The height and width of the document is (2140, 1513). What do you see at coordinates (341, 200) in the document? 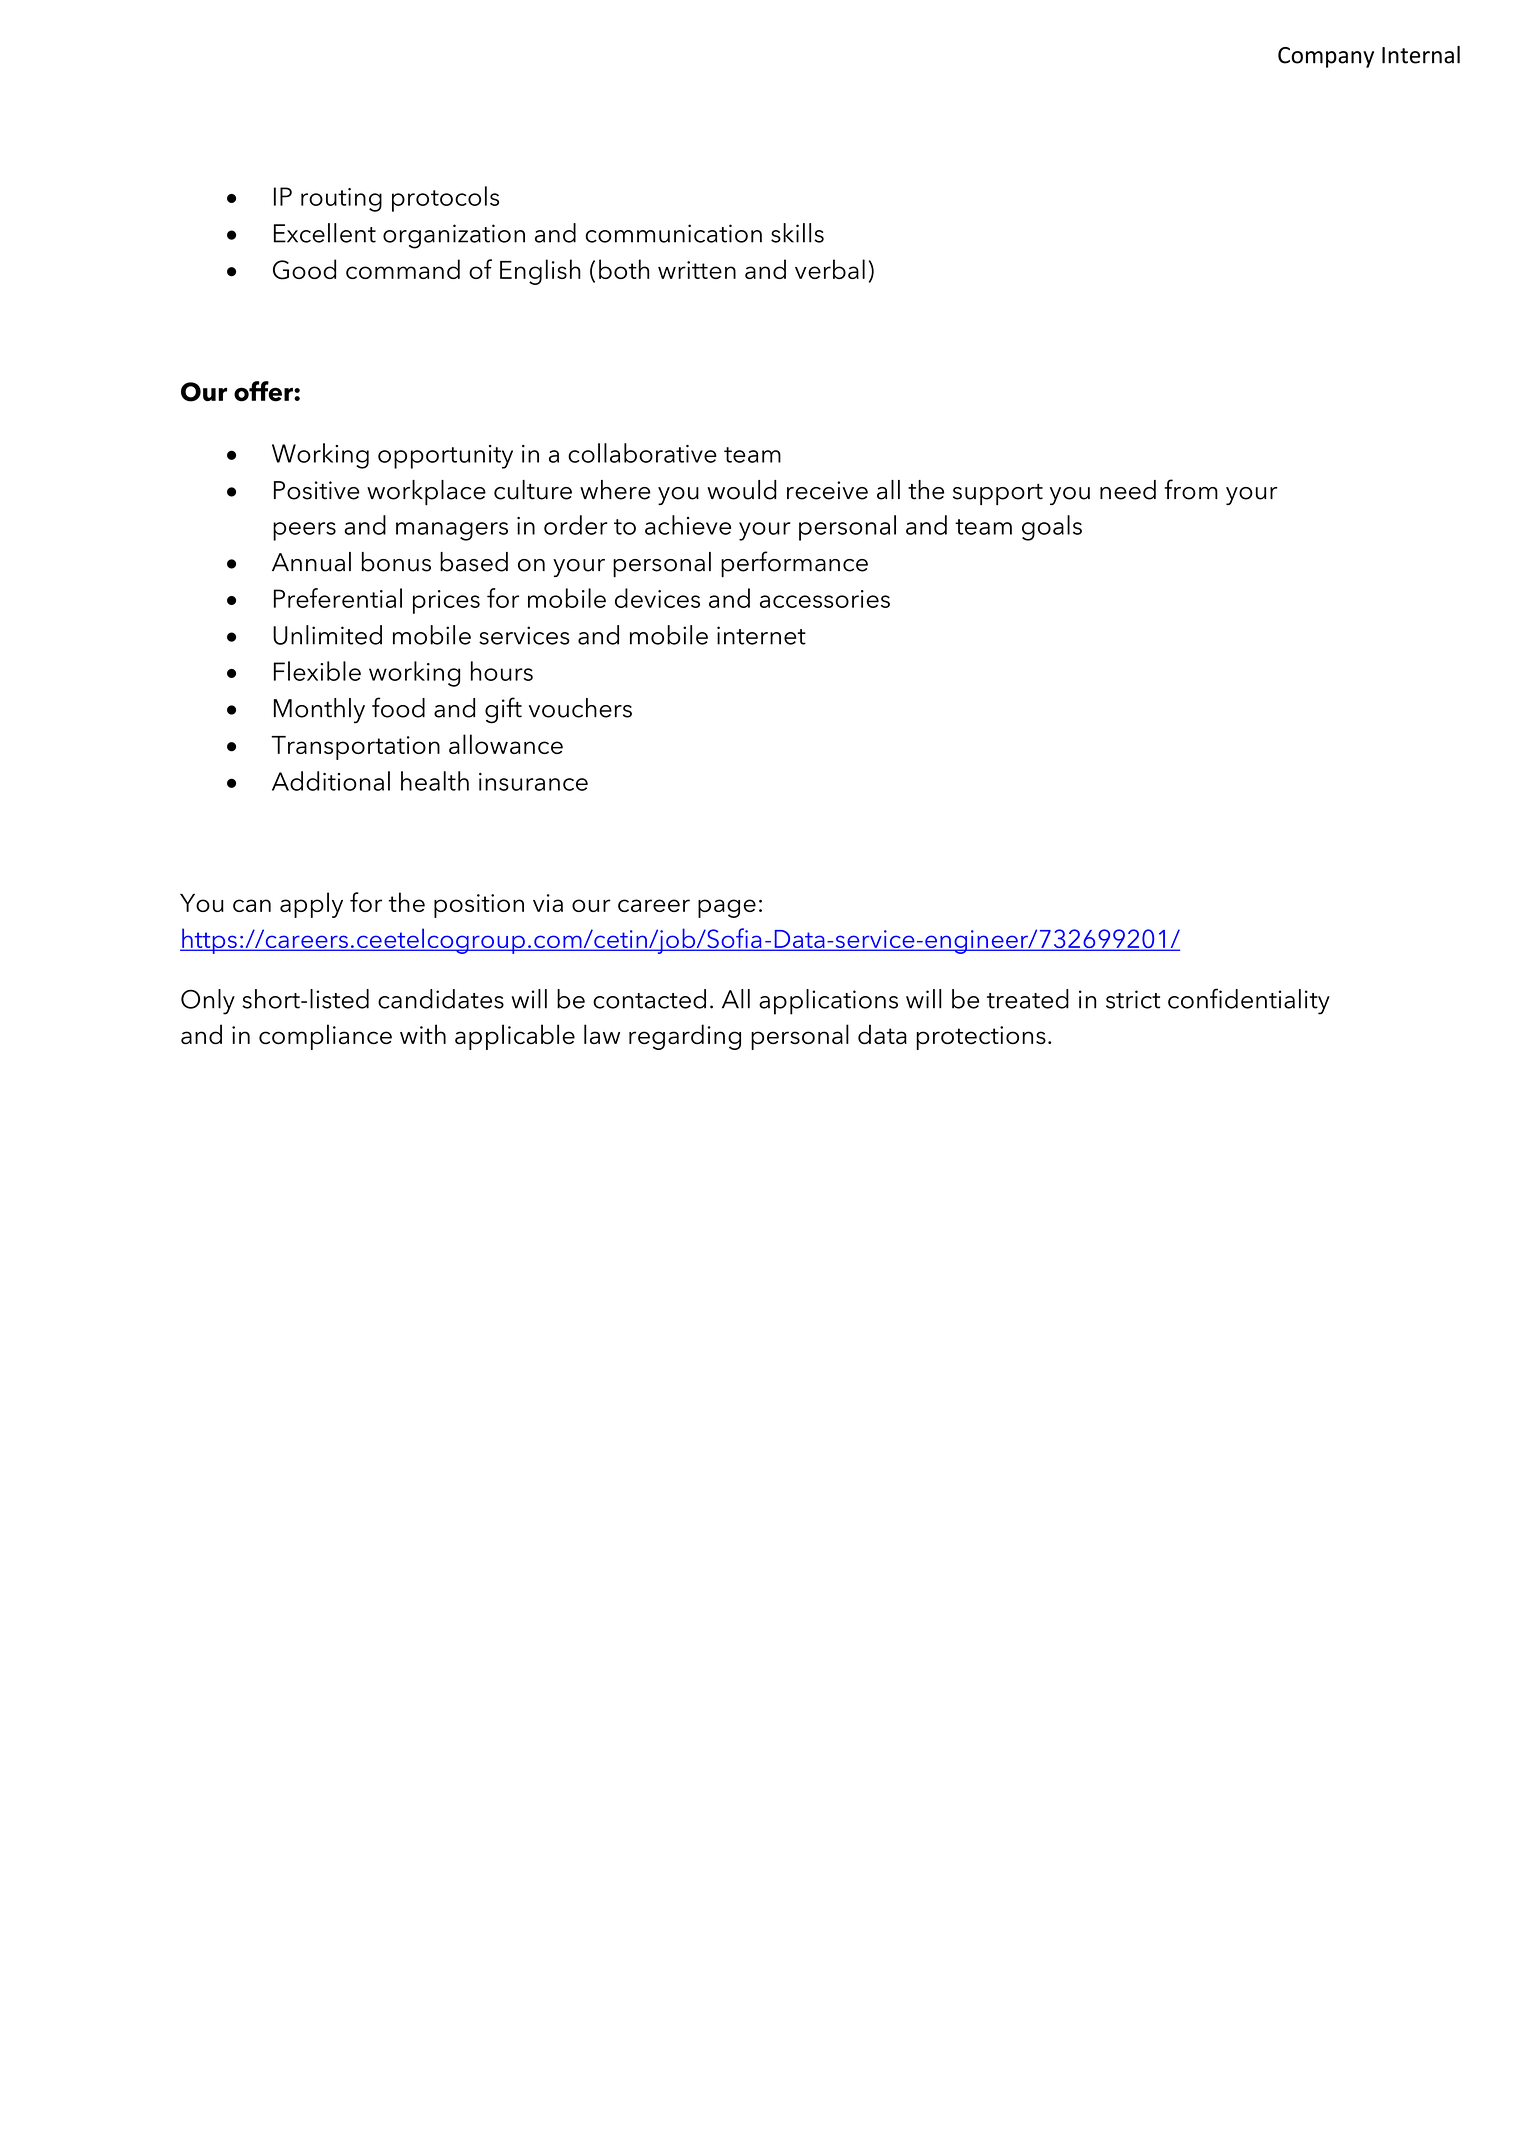
I see `routing` at bounding box center [341, 200].
